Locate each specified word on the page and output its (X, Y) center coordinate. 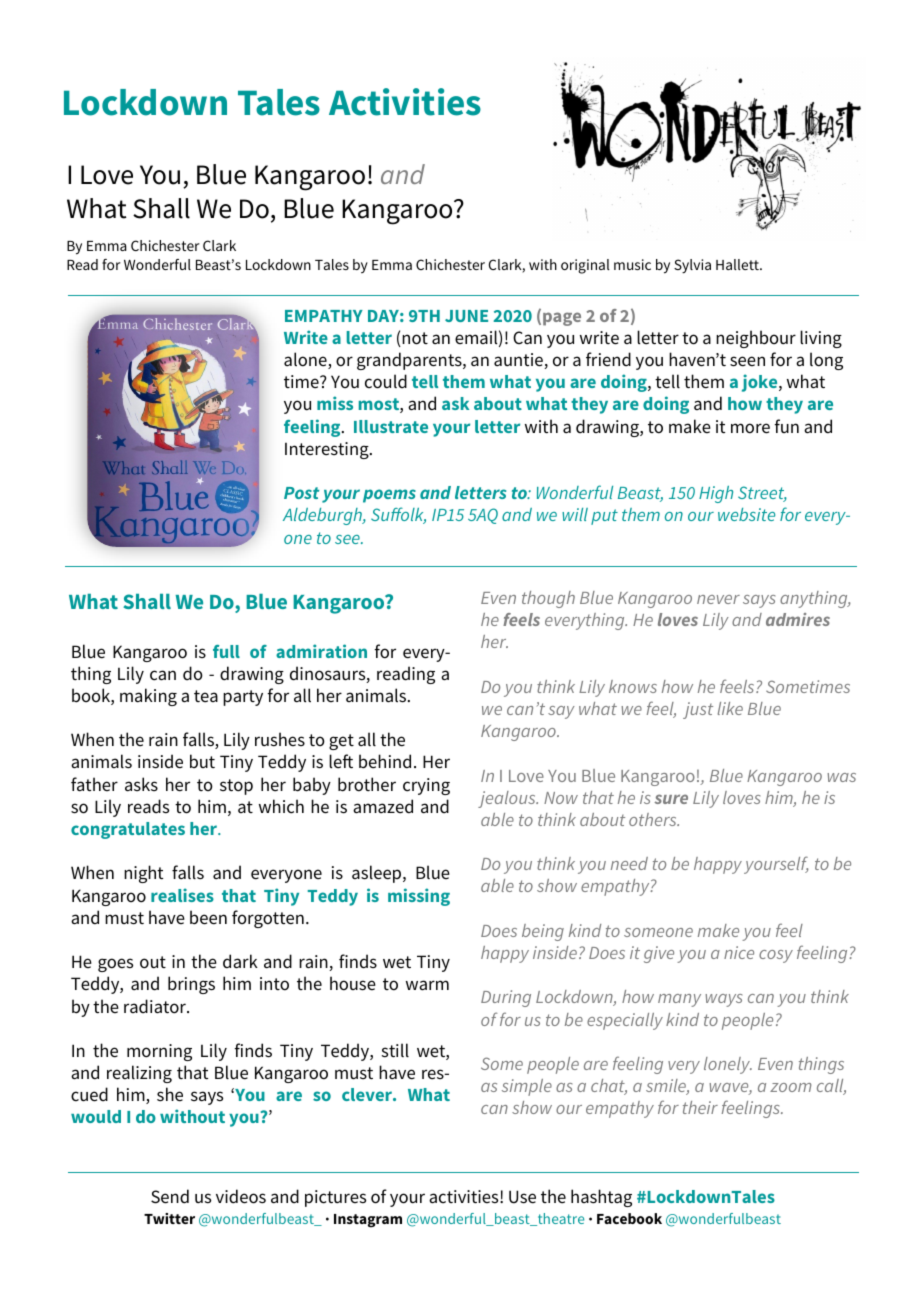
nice (739, 952)
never (718, 599)
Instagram (368, 1221)
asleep (378, 874)
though (548, 599)
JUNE (466, 316)
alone (306, 360)
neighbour (756, 339)
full (226, 651)
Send (170, 1196)
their (700, 1107)
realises (182, 895)
